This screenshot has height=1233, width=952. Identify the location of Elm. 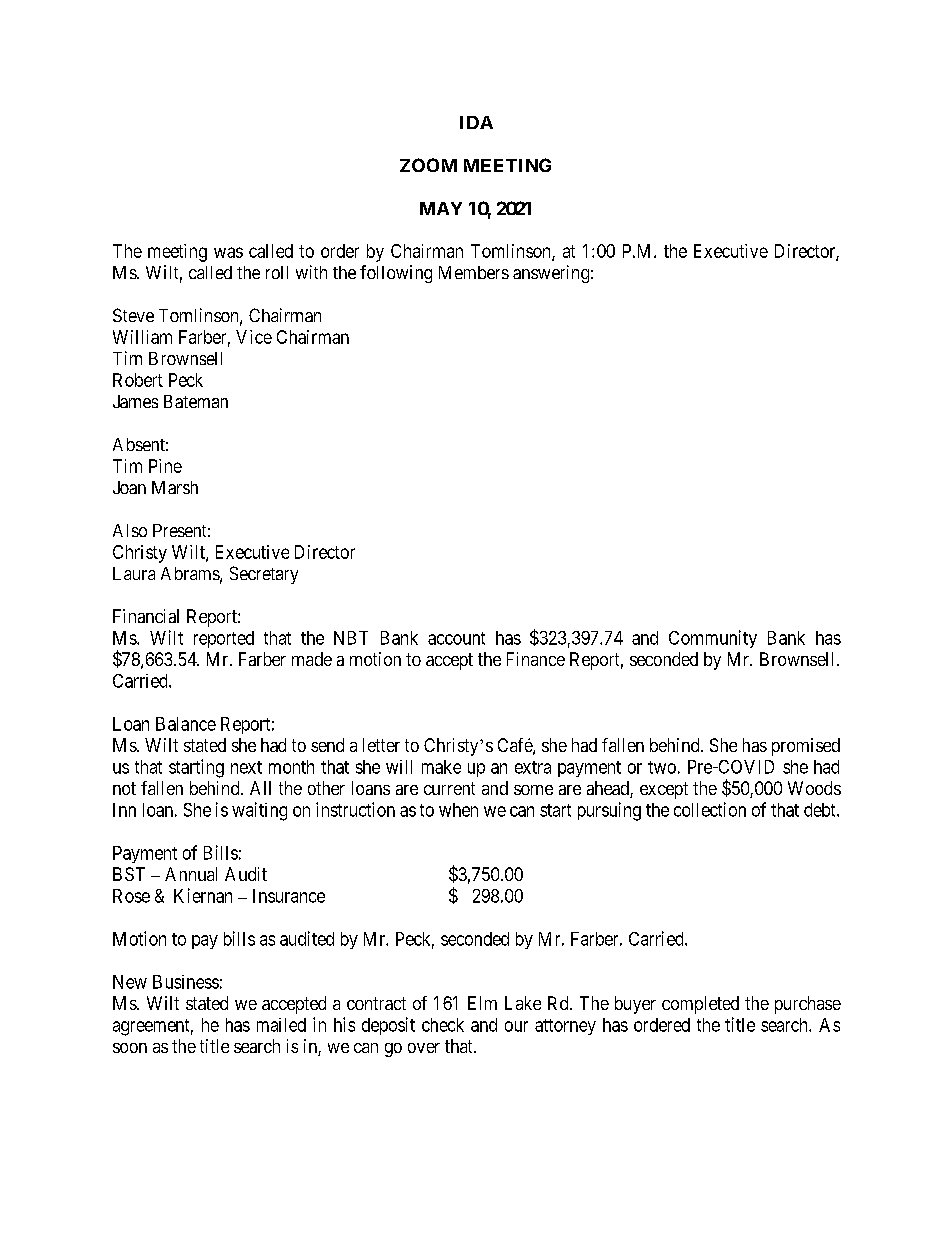
(482, 1003).
